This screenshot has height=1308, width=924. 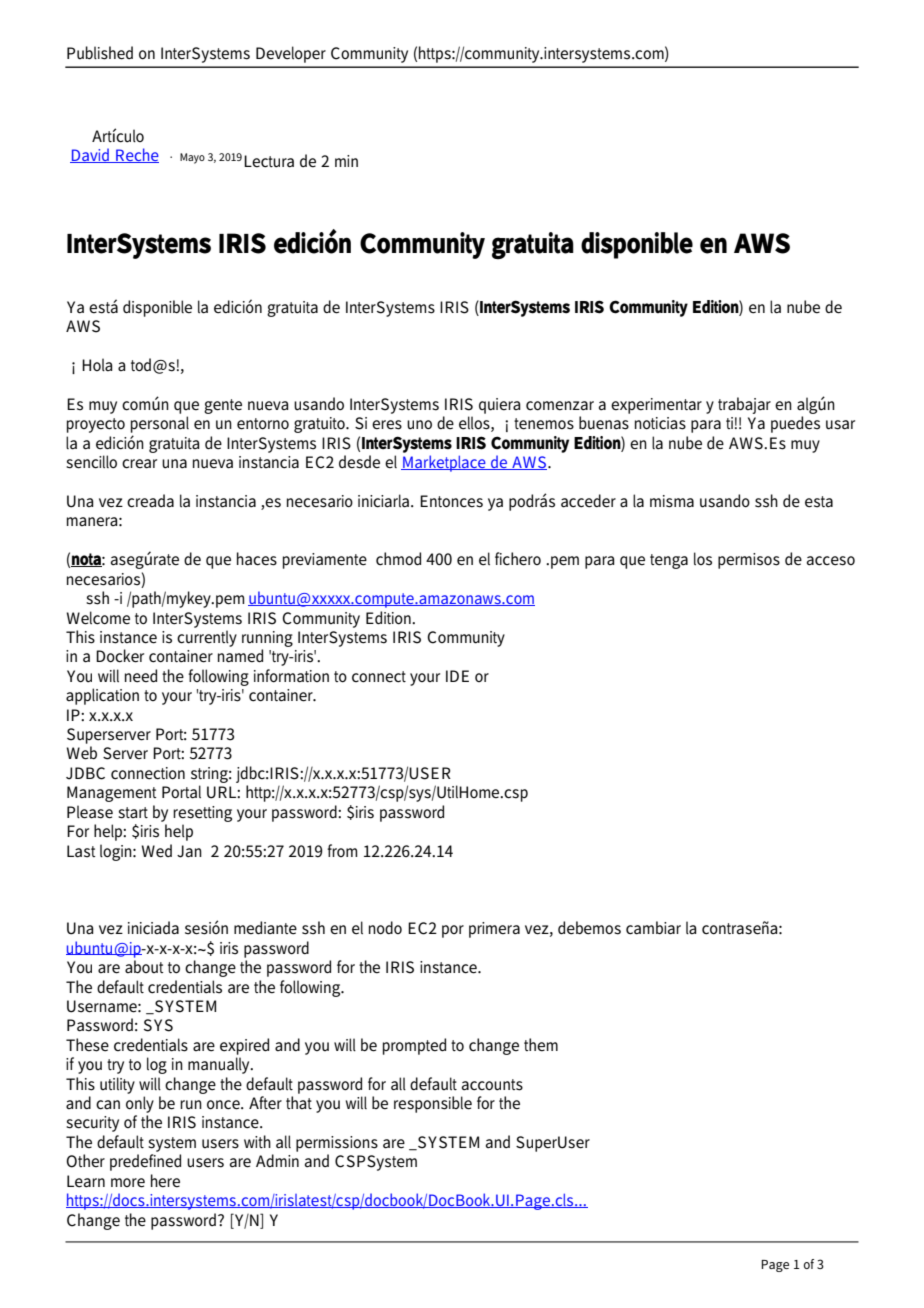 What do you see at coordinates (160, 424) in the screenshot?
I see `personal` at bounding box center [160, 424].
